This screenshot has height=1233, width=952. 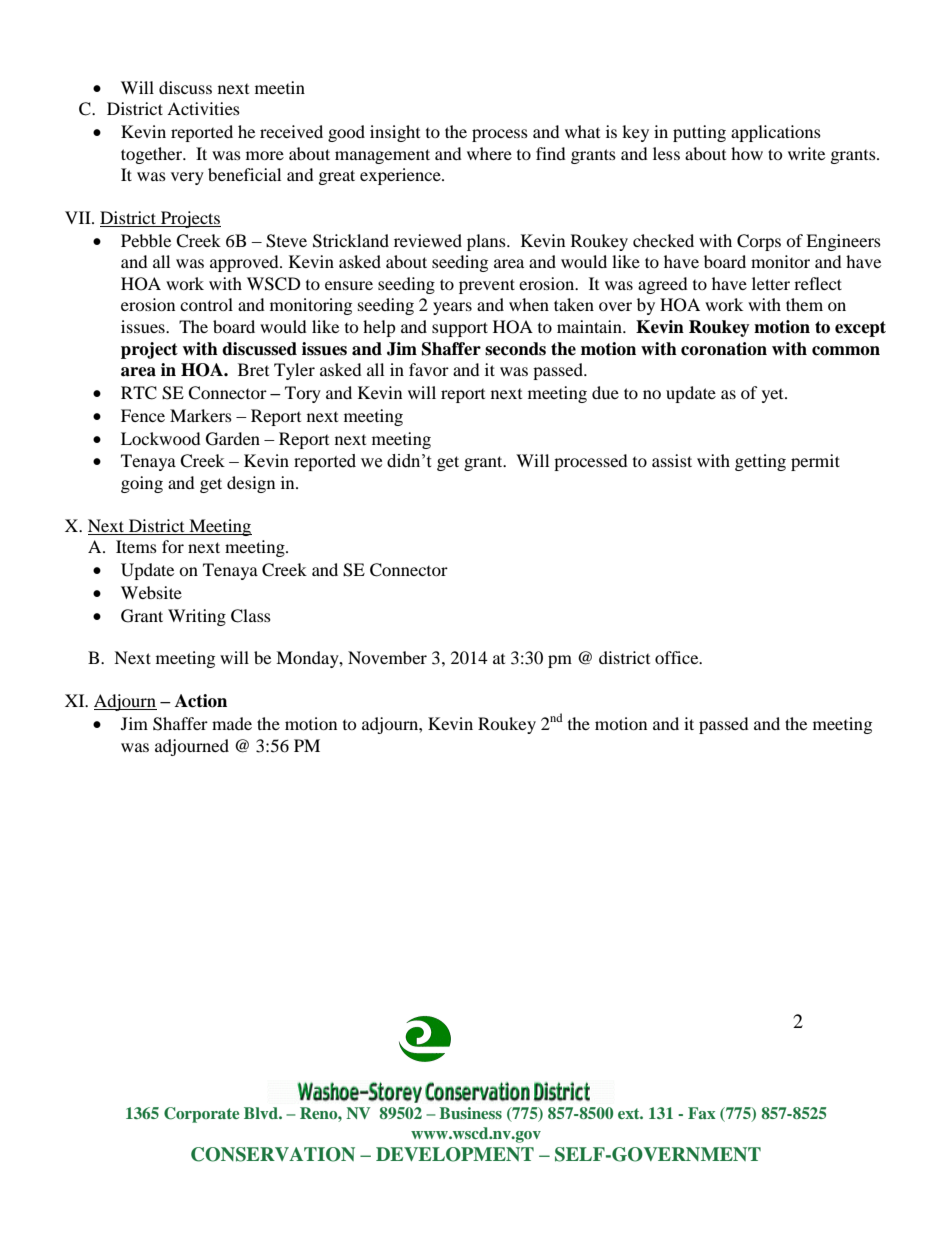 I want to click on Corporate, so click(x=201, y=1115).
